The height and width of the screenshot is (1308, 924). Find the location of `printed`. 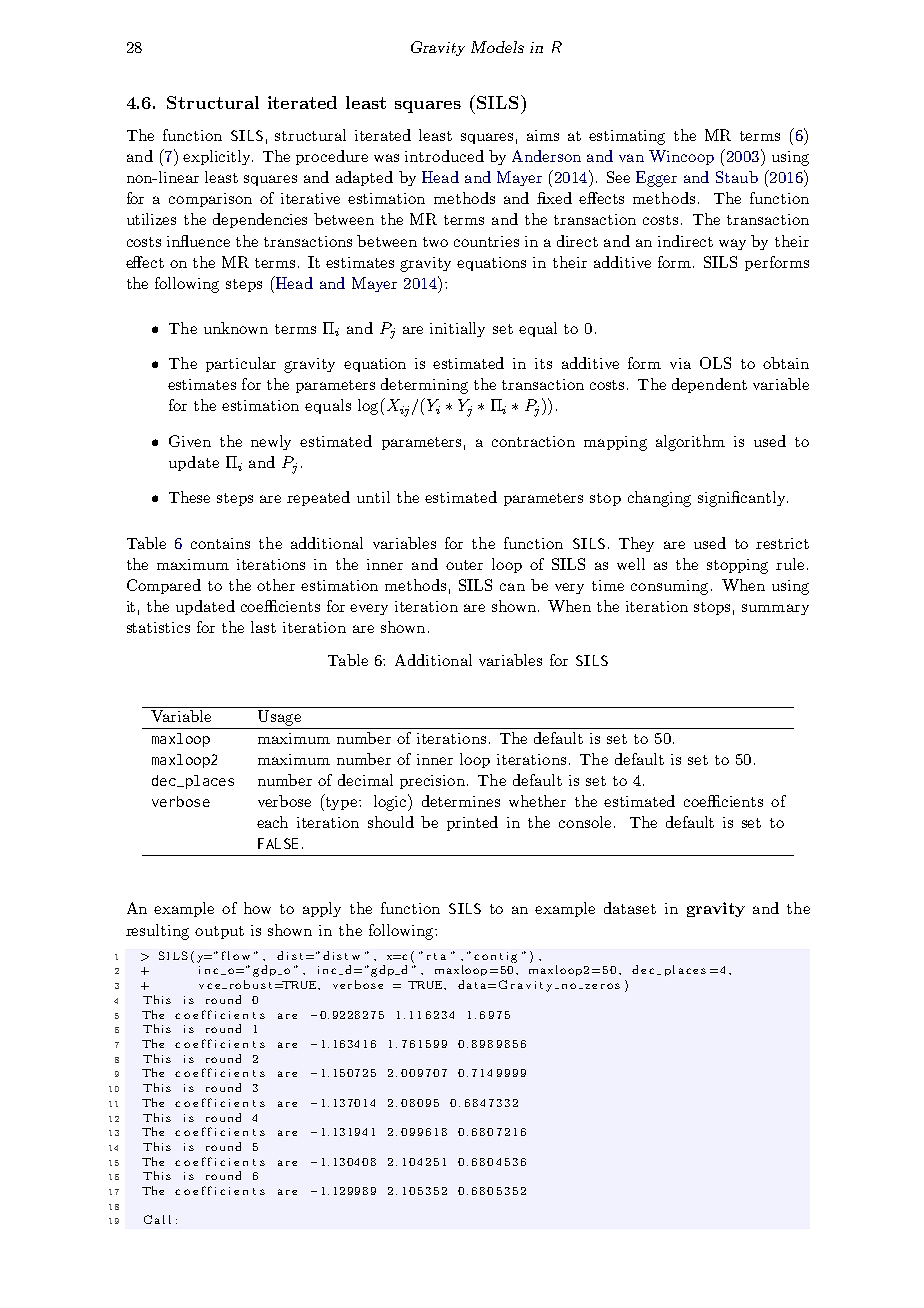

printed is located at coordinates (472, 823).
